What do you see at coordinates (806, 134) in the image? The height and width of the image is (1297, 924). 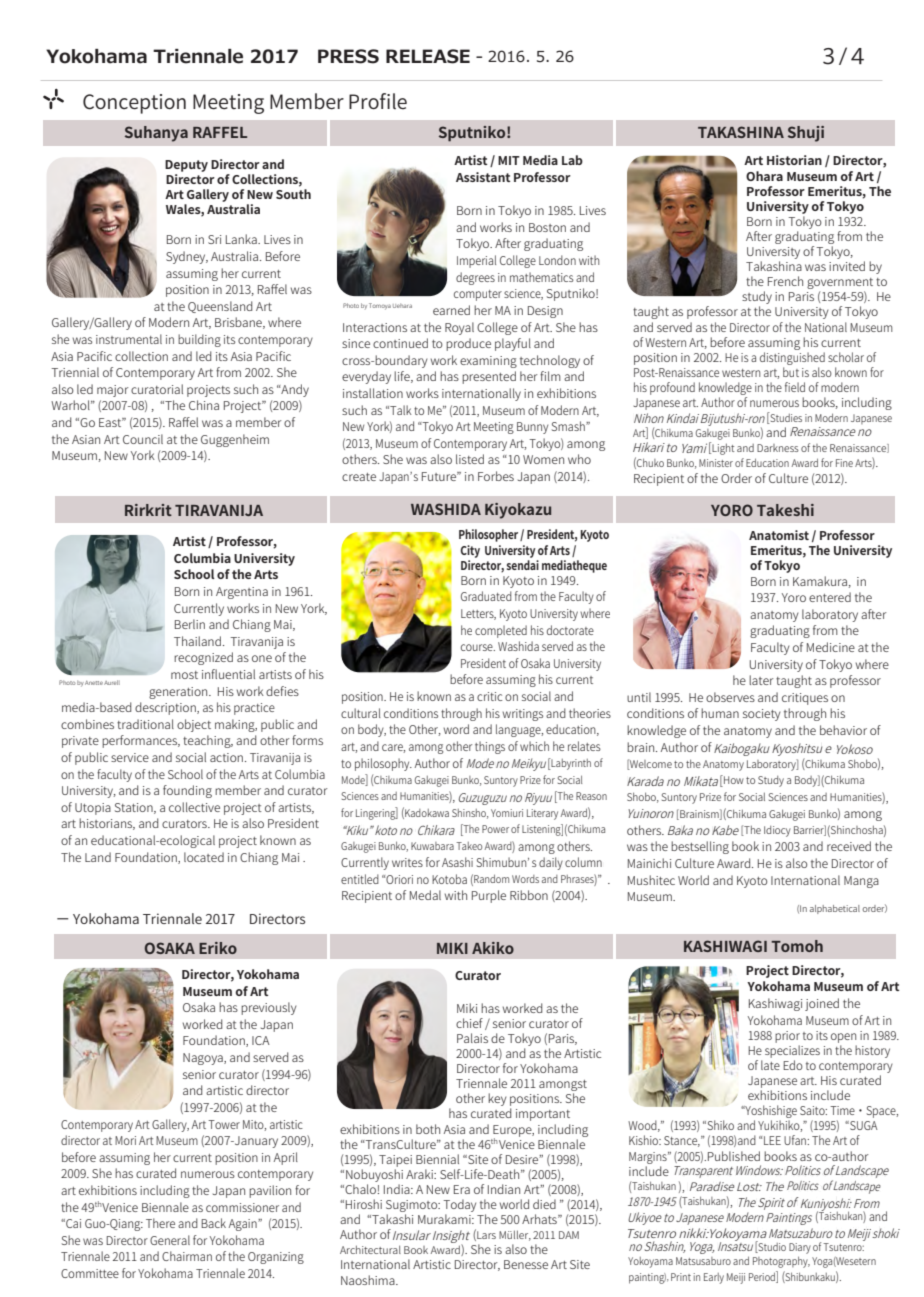 I see `Shuji` at bounding box center [806, 134].
